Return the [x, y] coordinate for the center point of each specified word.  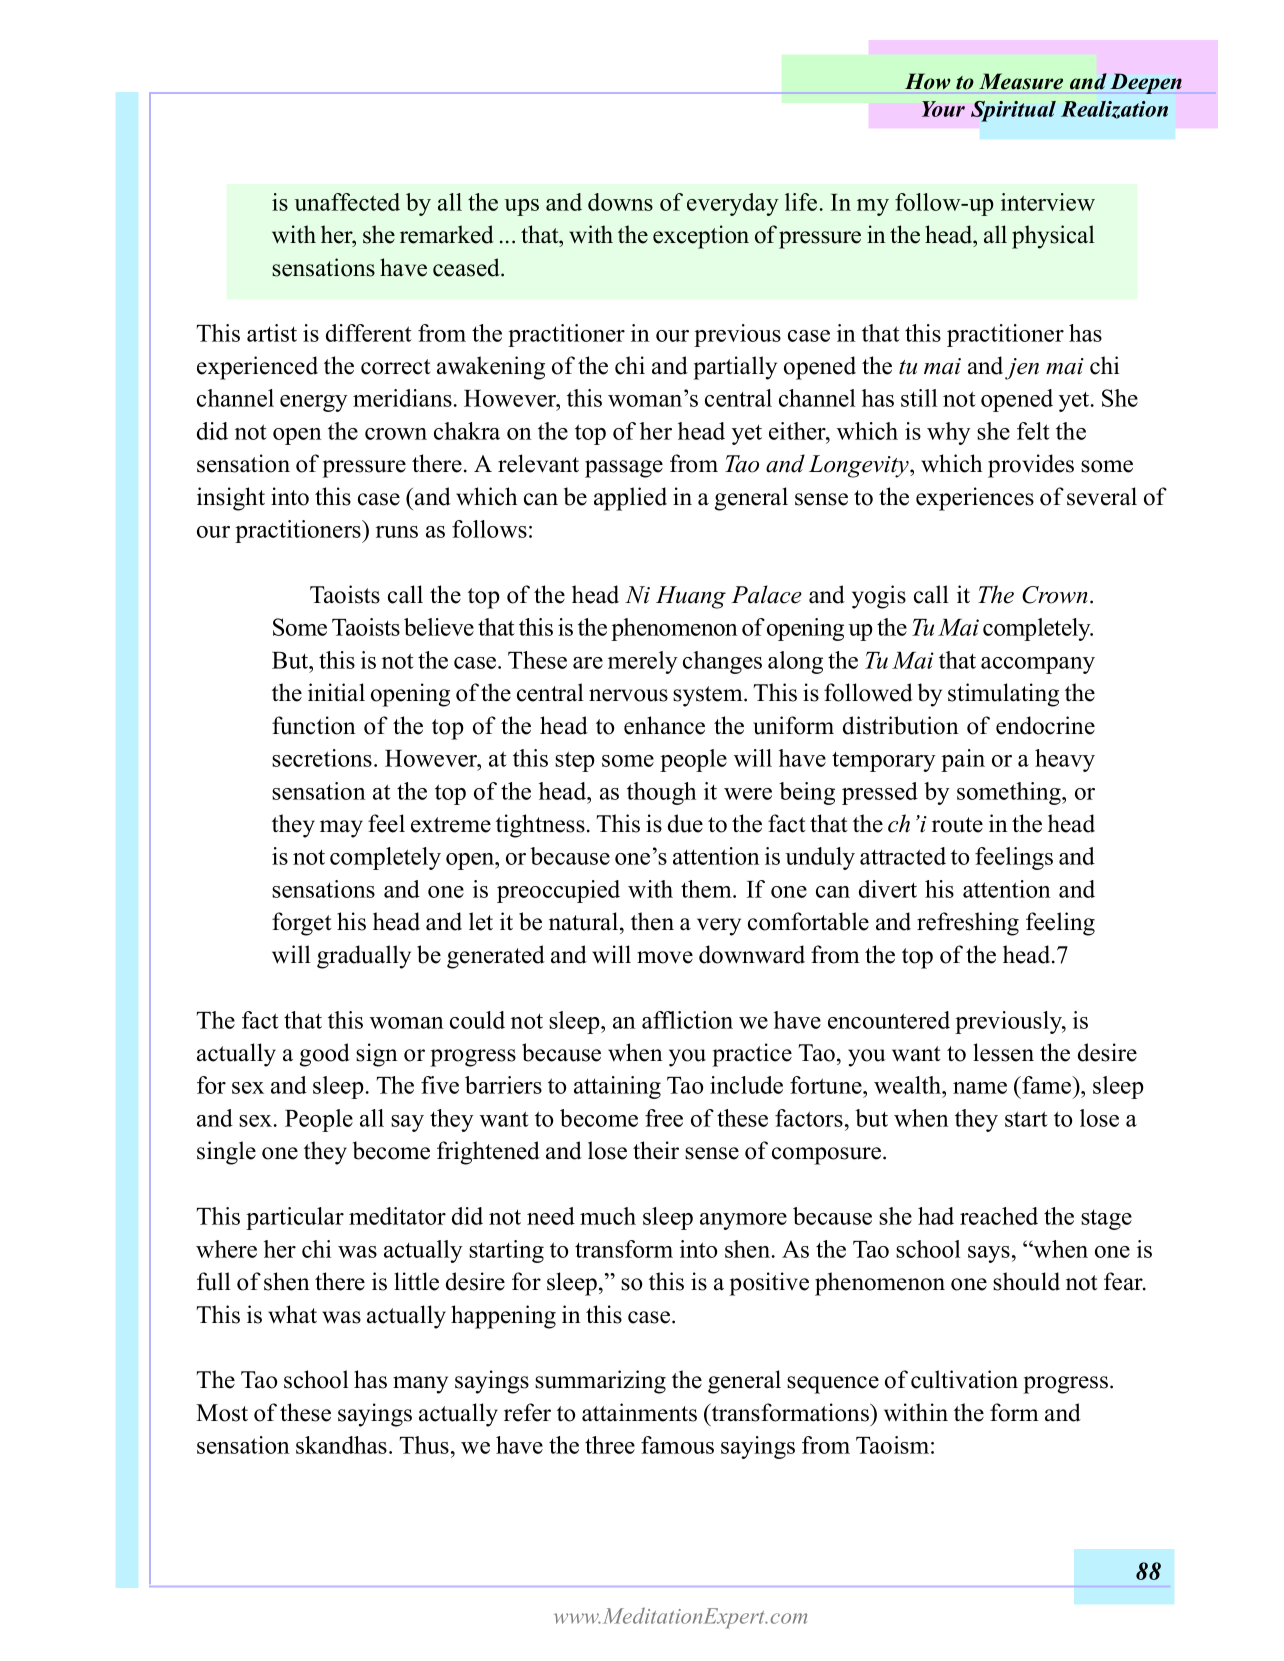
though [662, 793]
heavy [1065, 760]
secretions [322, 758]
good [325, 1055]
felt [1033, 431]
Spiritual [1013, 111]
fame [1047, 1085]
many [420, 1385]
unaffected [347, 202]
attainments [639, 1412]
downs [620, 202]
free [664, 1118]
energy [314, 403]
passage [624, 469]
